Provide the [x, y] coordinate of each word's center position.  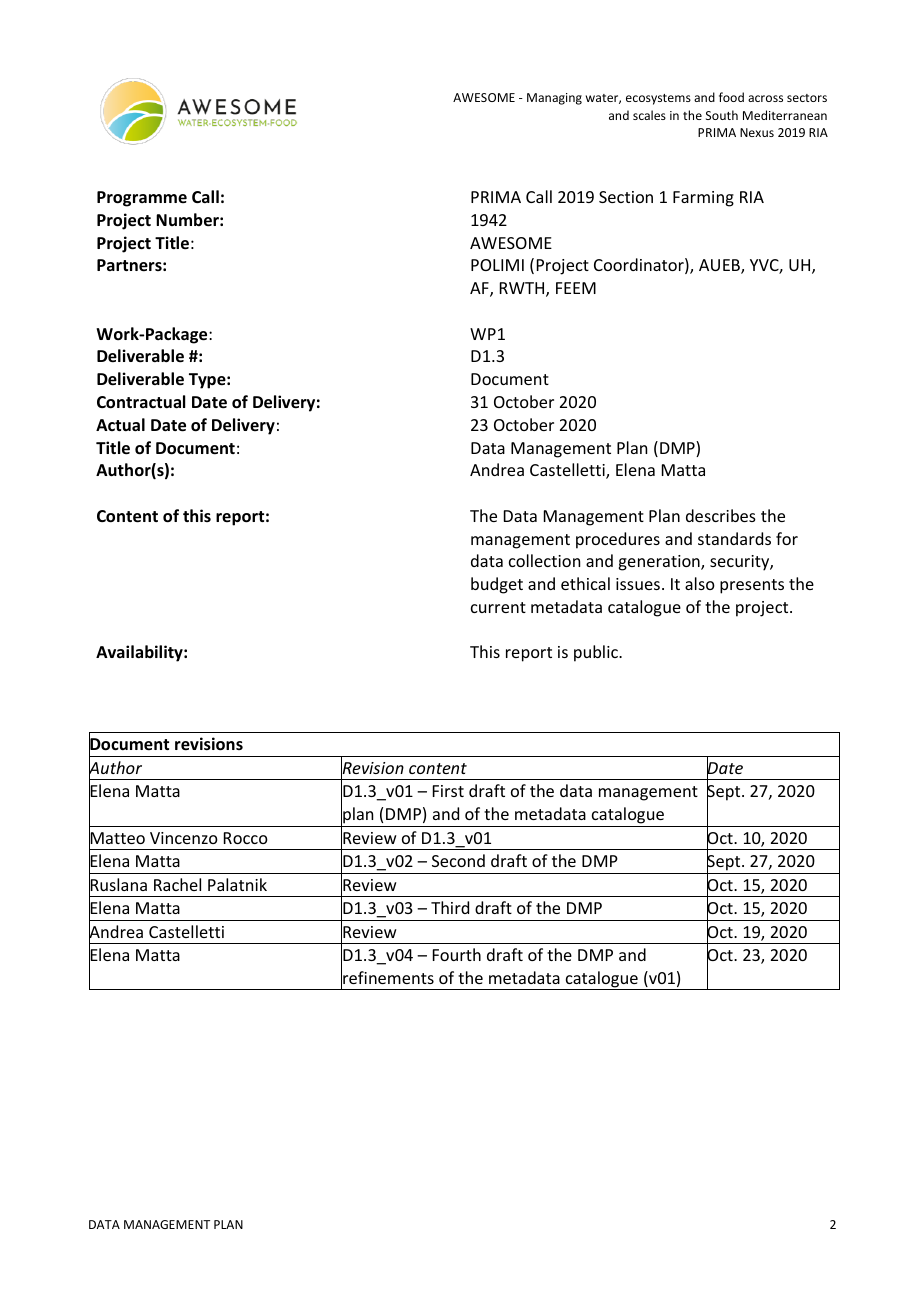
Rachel [177, 884]
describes [721, 515]
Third [450, 907]
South [722, 115]
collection [544, 560]
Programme [142, 199]
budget [497, 585]
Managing [554, 99]
